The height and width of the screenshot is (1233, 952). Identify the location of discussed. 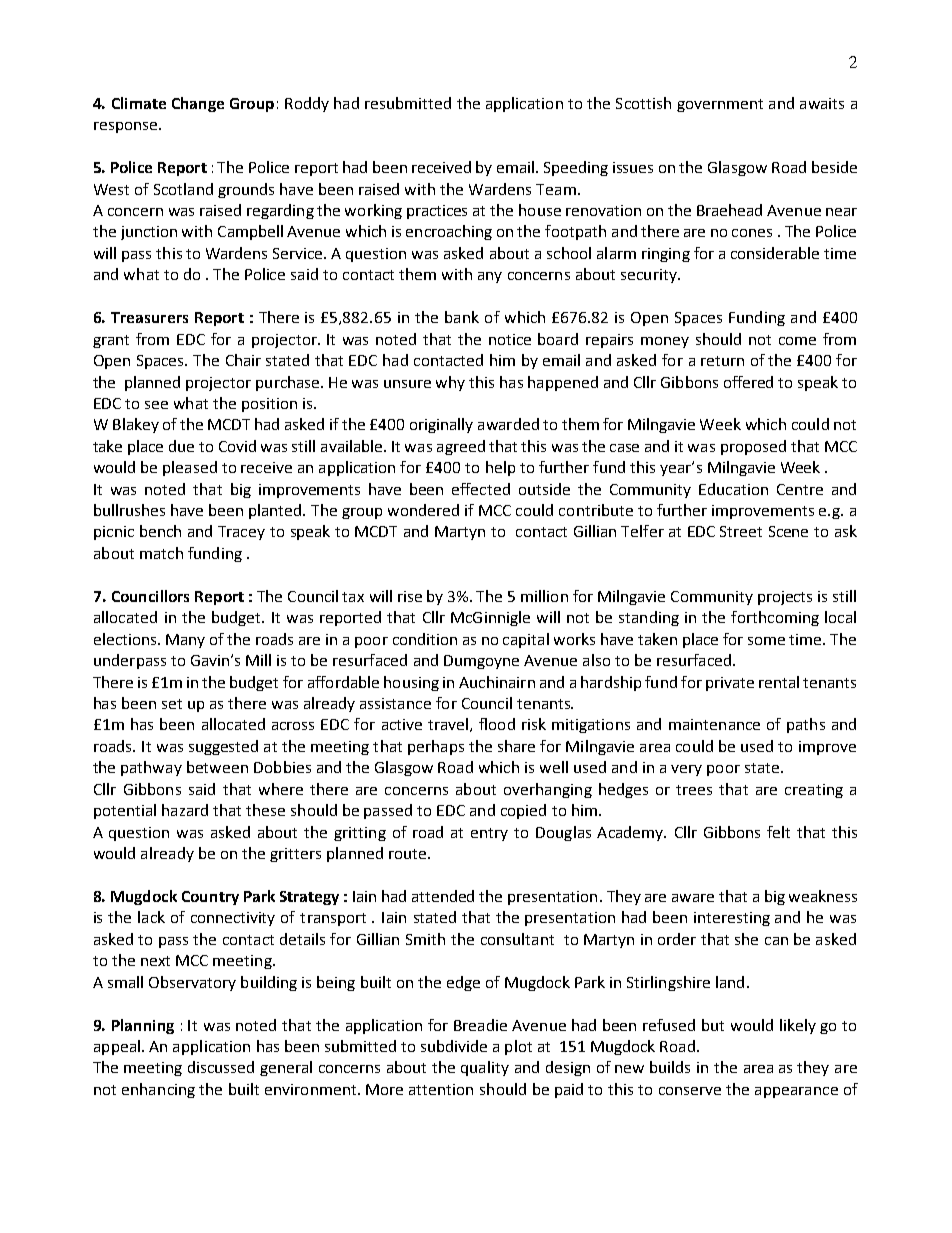
(221, 1067).
